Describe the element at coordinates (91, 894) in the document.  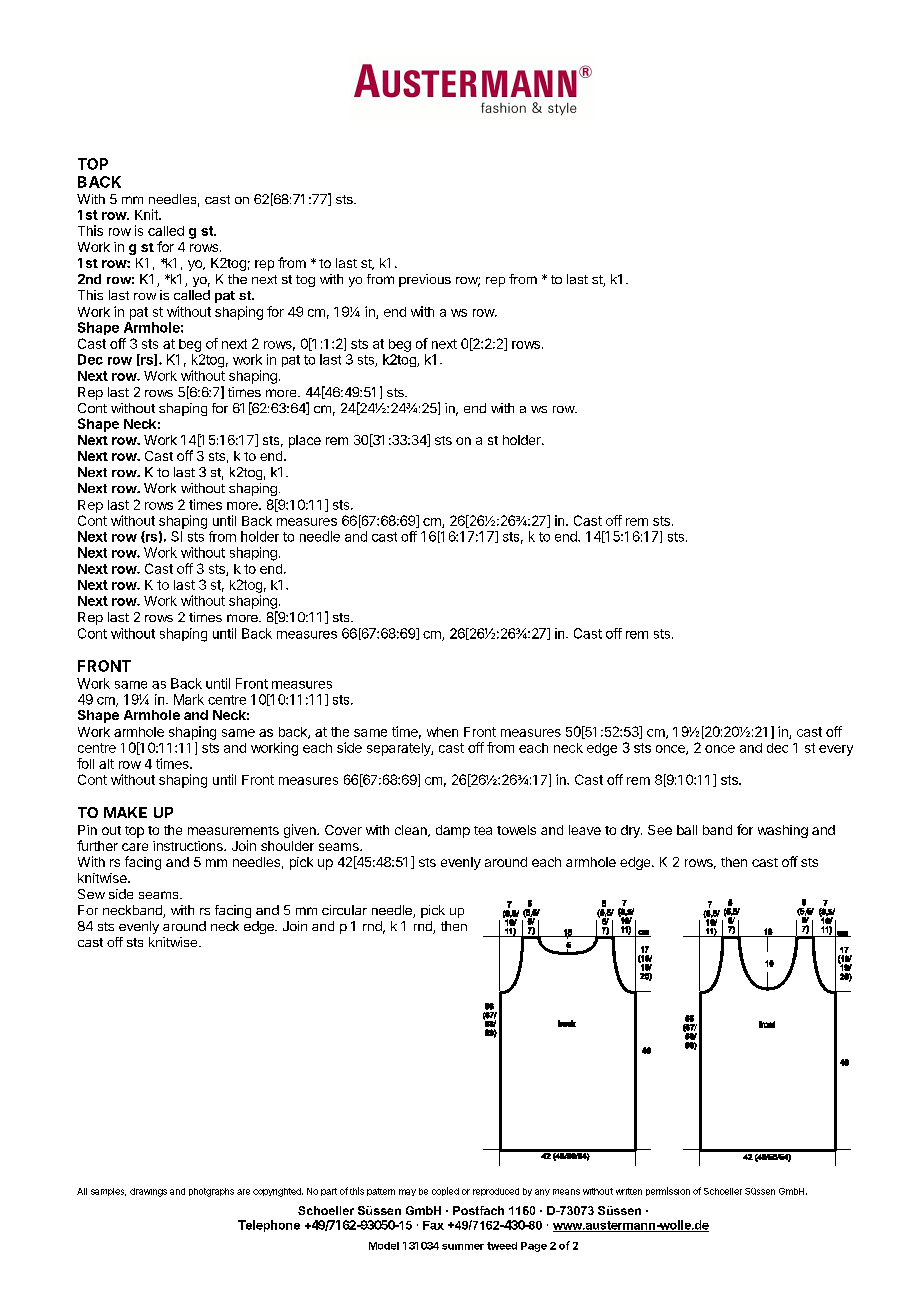
I see `Sew` at that location.
